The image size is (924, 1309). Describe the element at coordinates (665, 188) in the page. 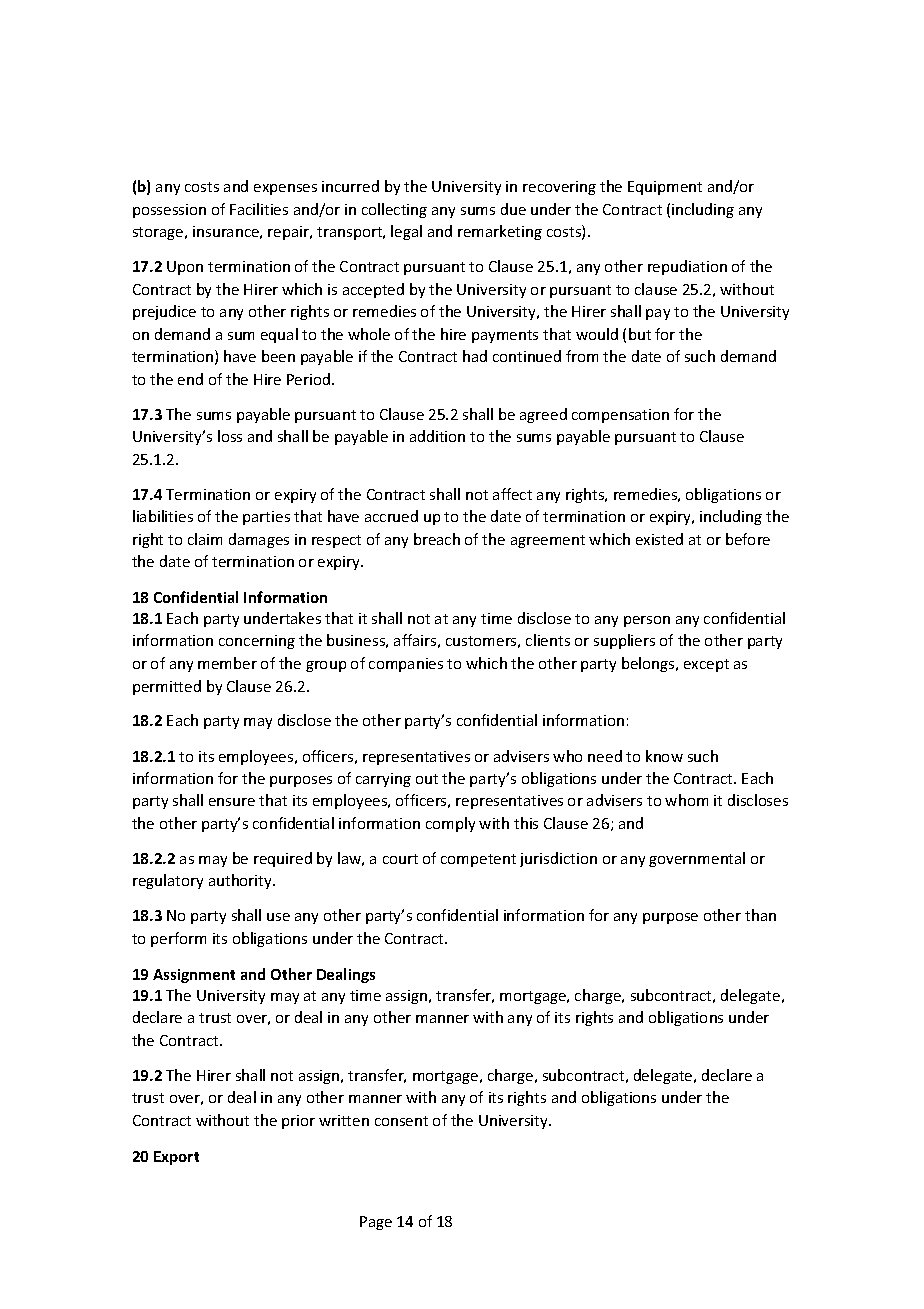

I see `Equipment` at that location.
